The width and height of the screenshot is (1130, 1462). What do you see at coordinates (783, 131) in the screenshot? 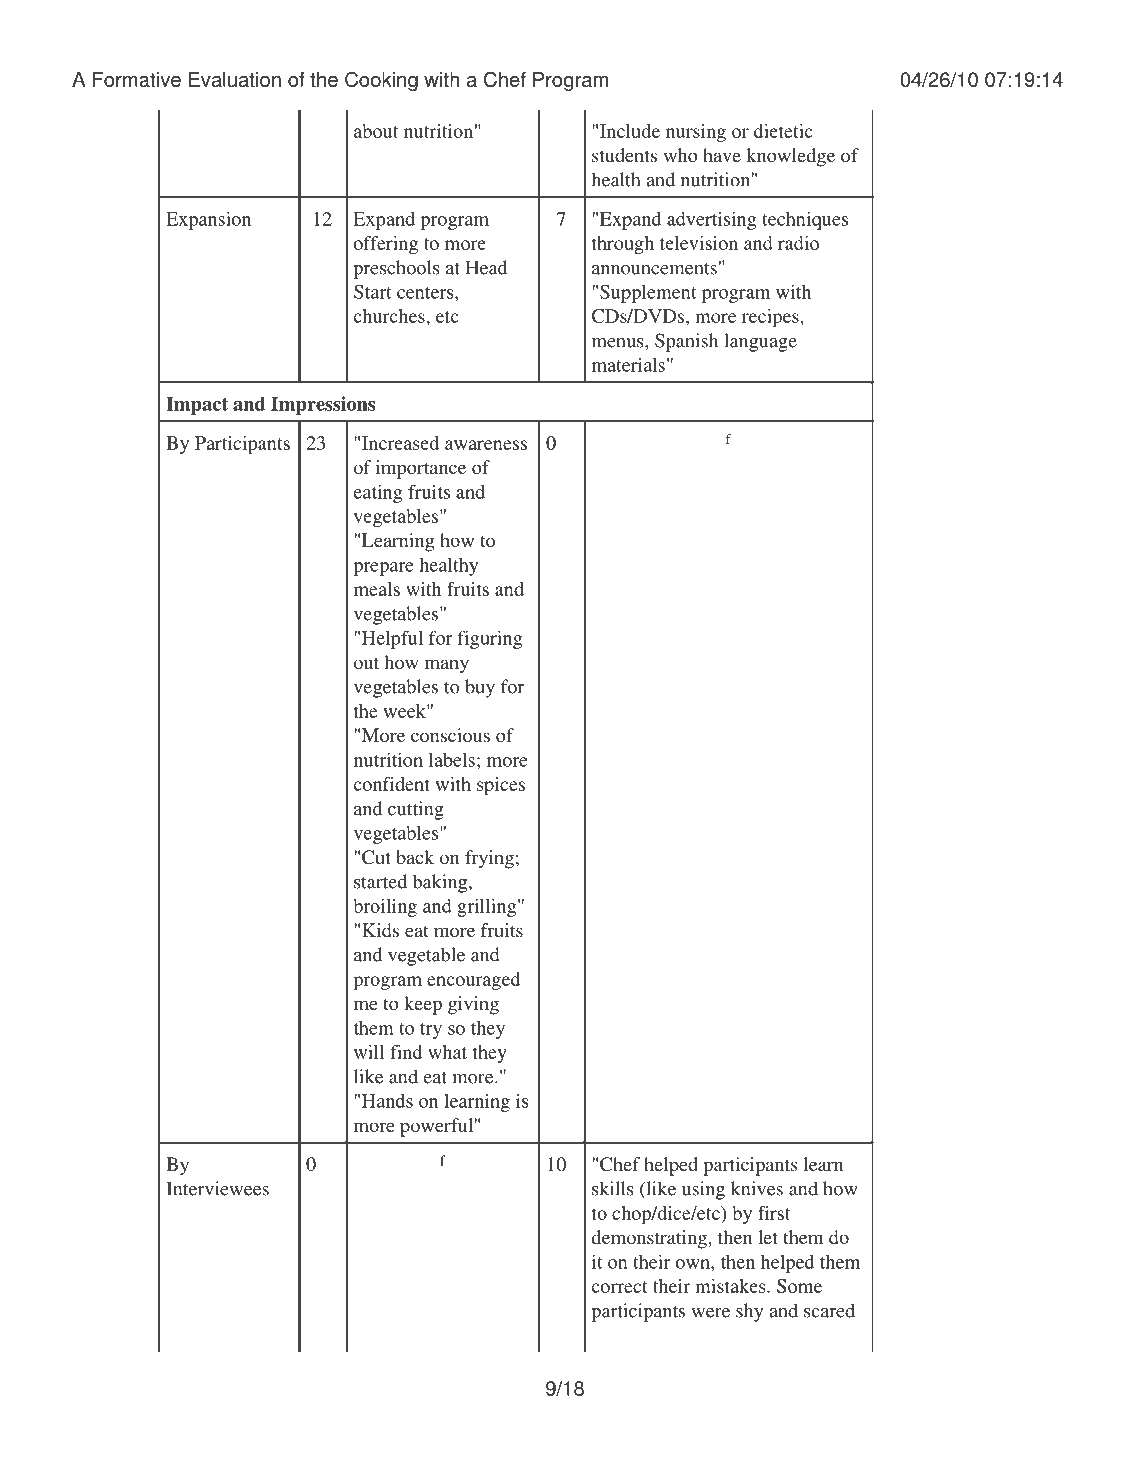
I see `dietetic` at bounding box center [783, 131].
